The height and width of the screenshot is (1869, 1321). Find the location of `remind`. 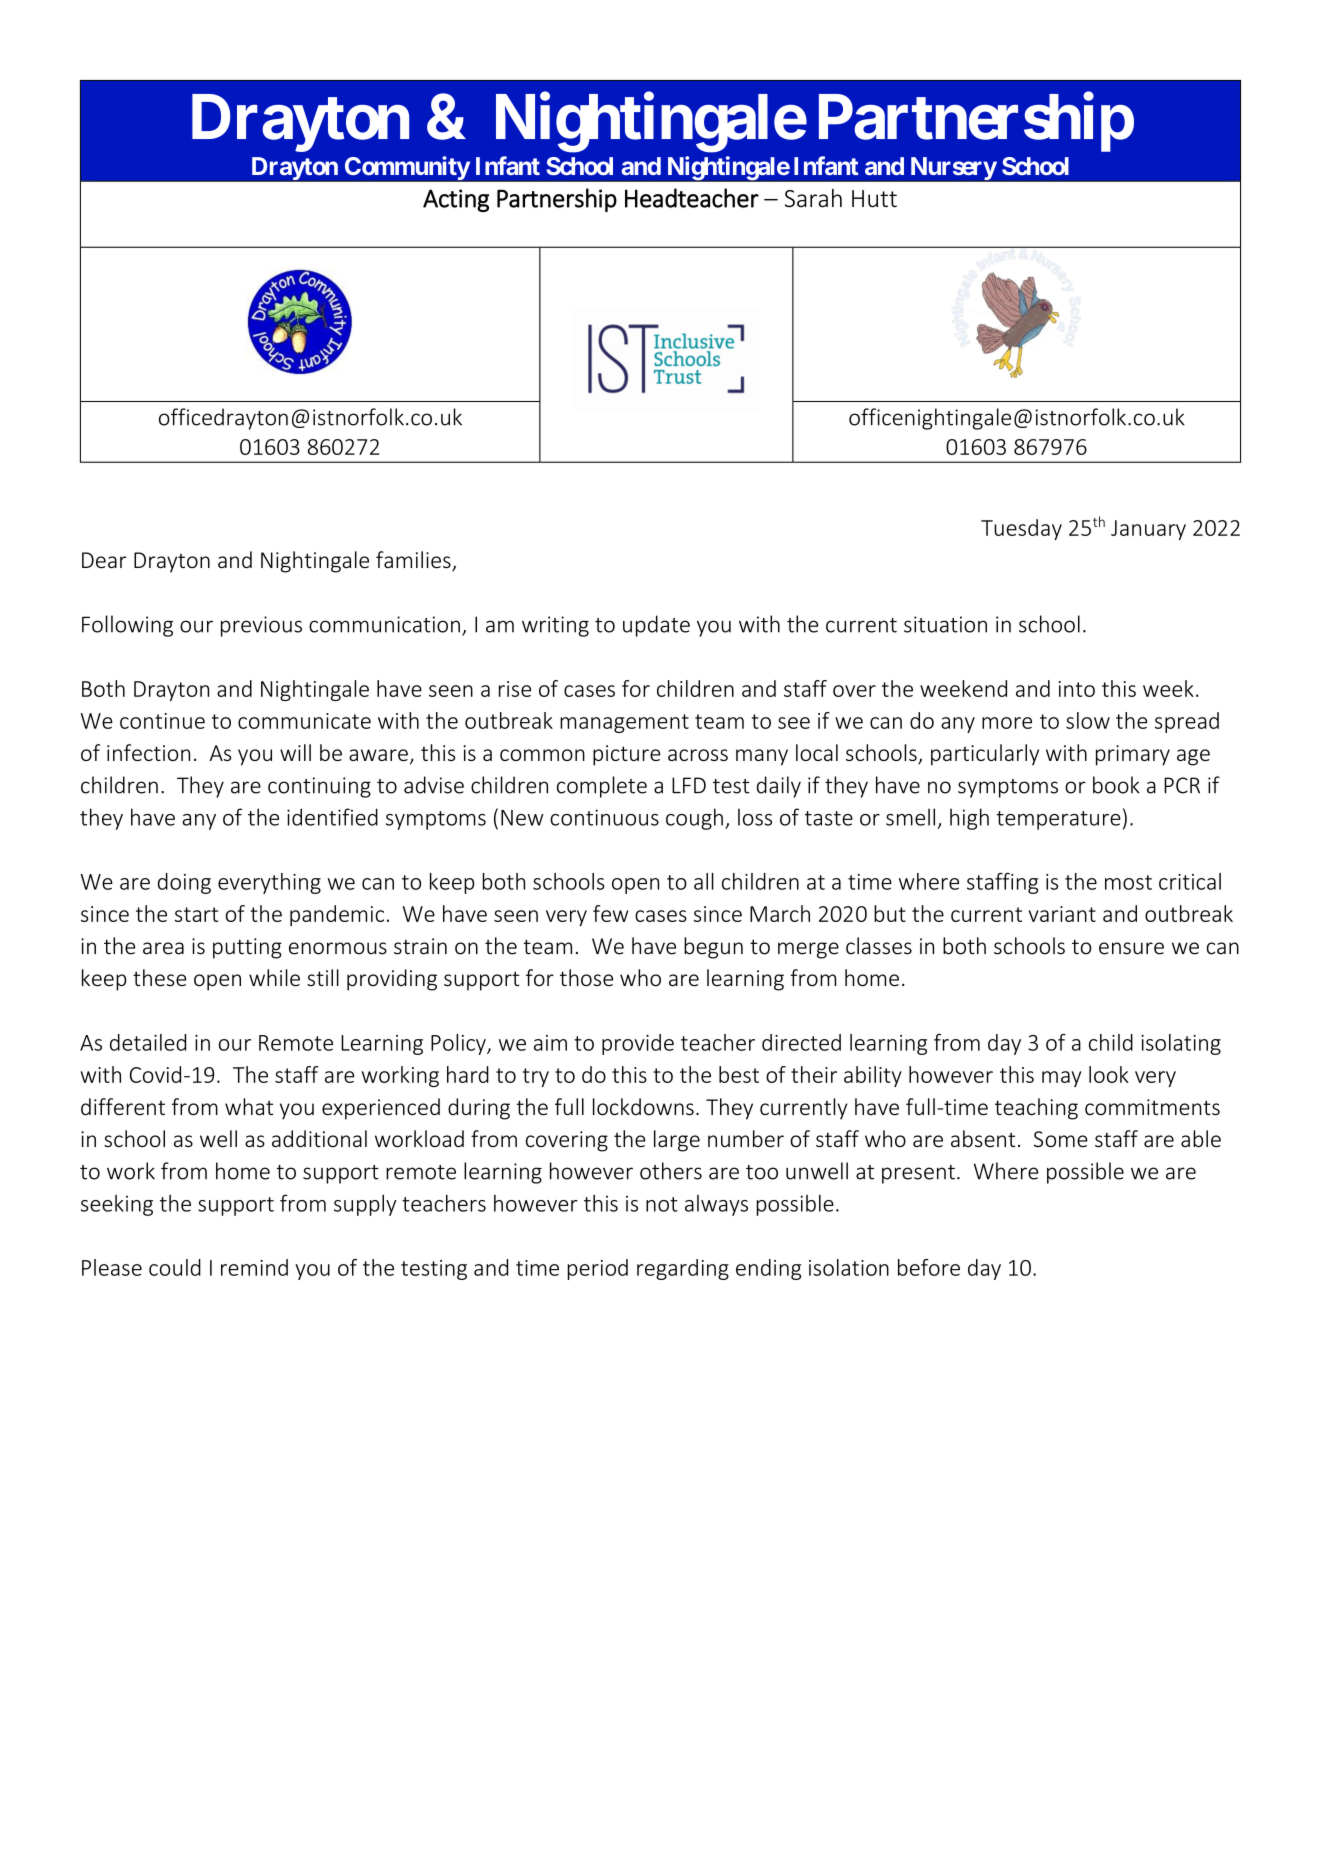

remind is located at coordinates (254, 1267).
